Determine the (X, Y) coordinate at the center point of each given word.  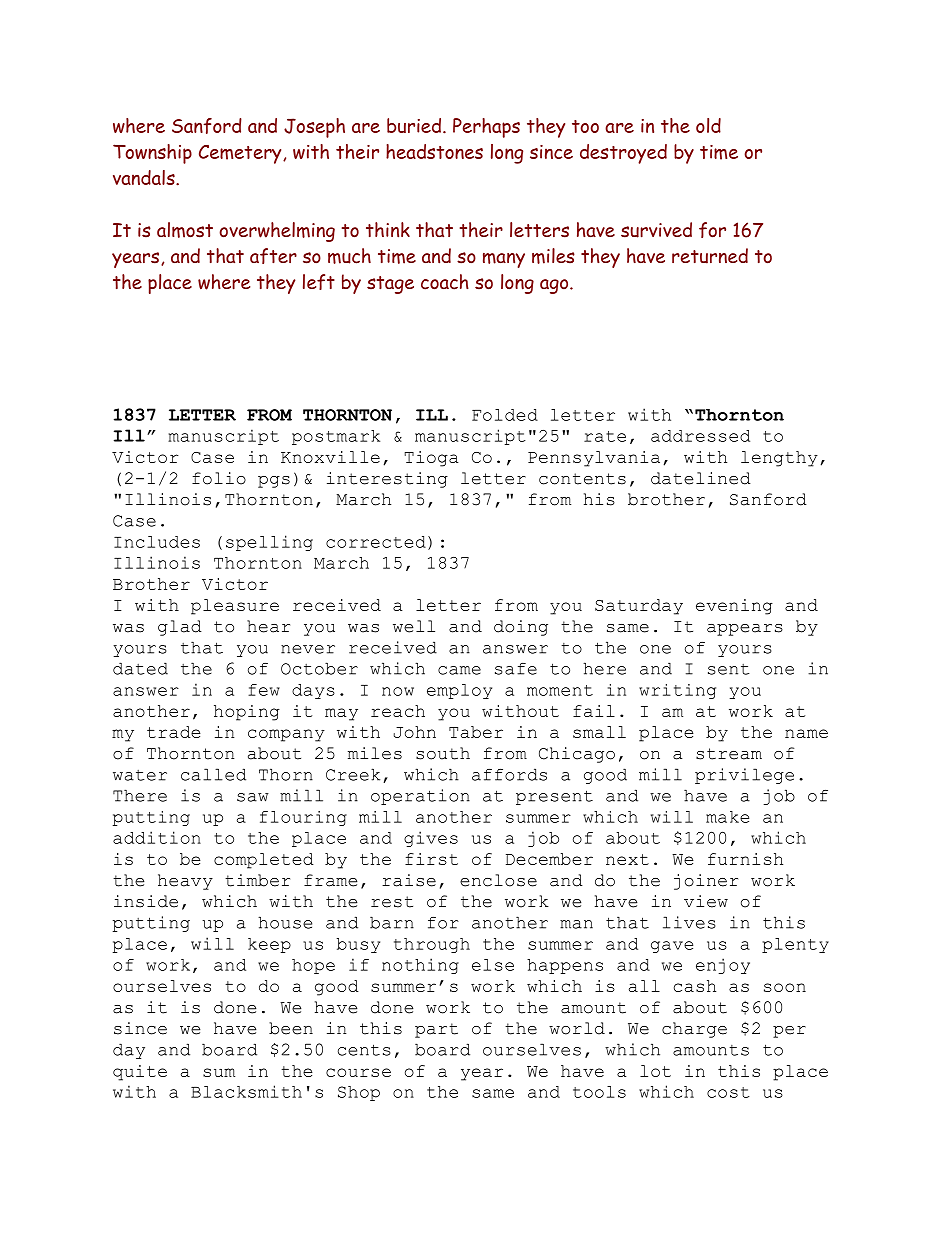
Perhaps (486, 128)
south (443, 753)
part (436, 1030)
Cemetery (241, 154)
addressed (700, 436)
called (213, 774)
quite (140, 1073)
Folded (505, 415)
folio (219, 478)
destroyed (623, 154)
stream (729, 754)
